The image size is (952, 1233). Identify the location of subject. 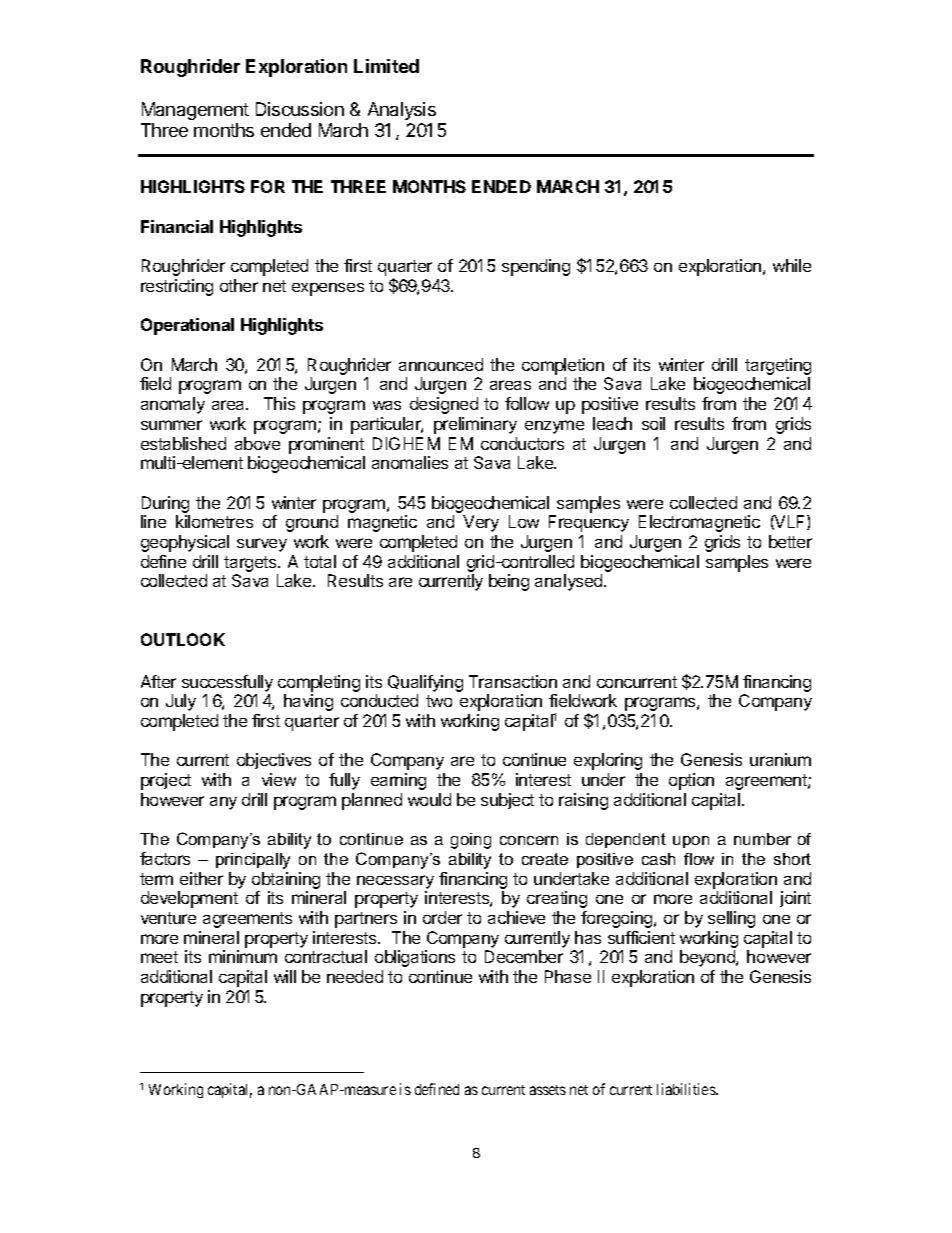
(507, 801).
